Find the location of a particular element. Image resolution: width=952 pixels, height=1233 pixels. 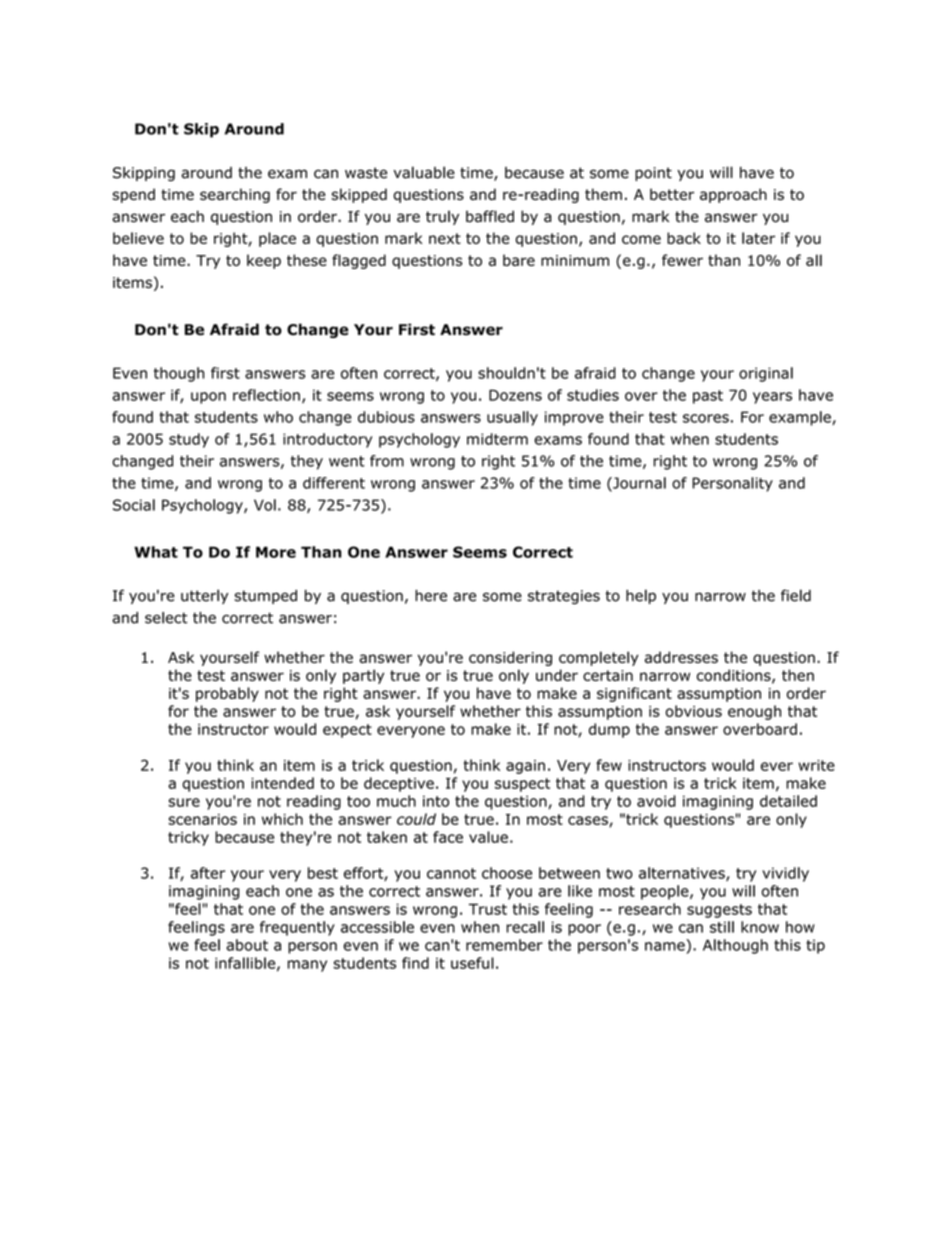

original is located at coordinates (766, 374).
